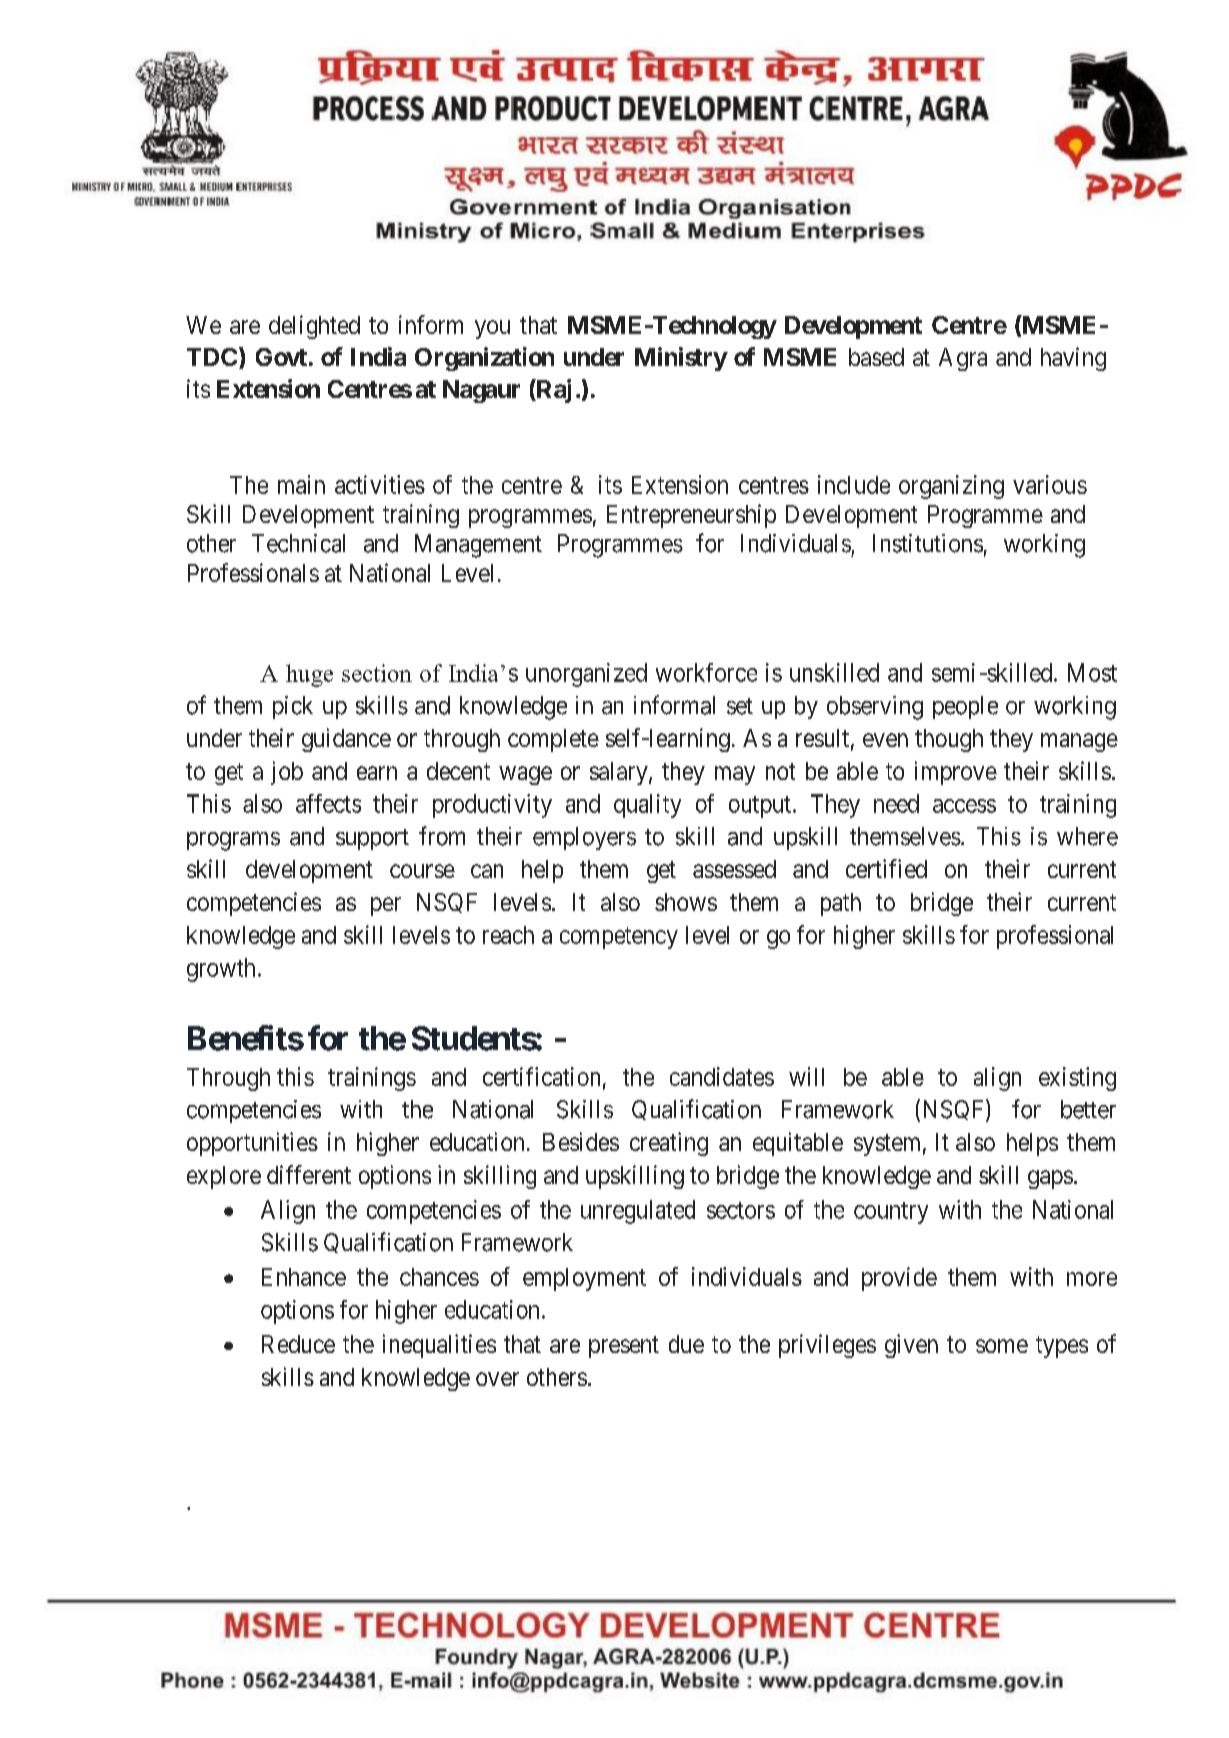 This screenshot has width=1229, height=1738. I want to click on due, so click(686, 1344).
